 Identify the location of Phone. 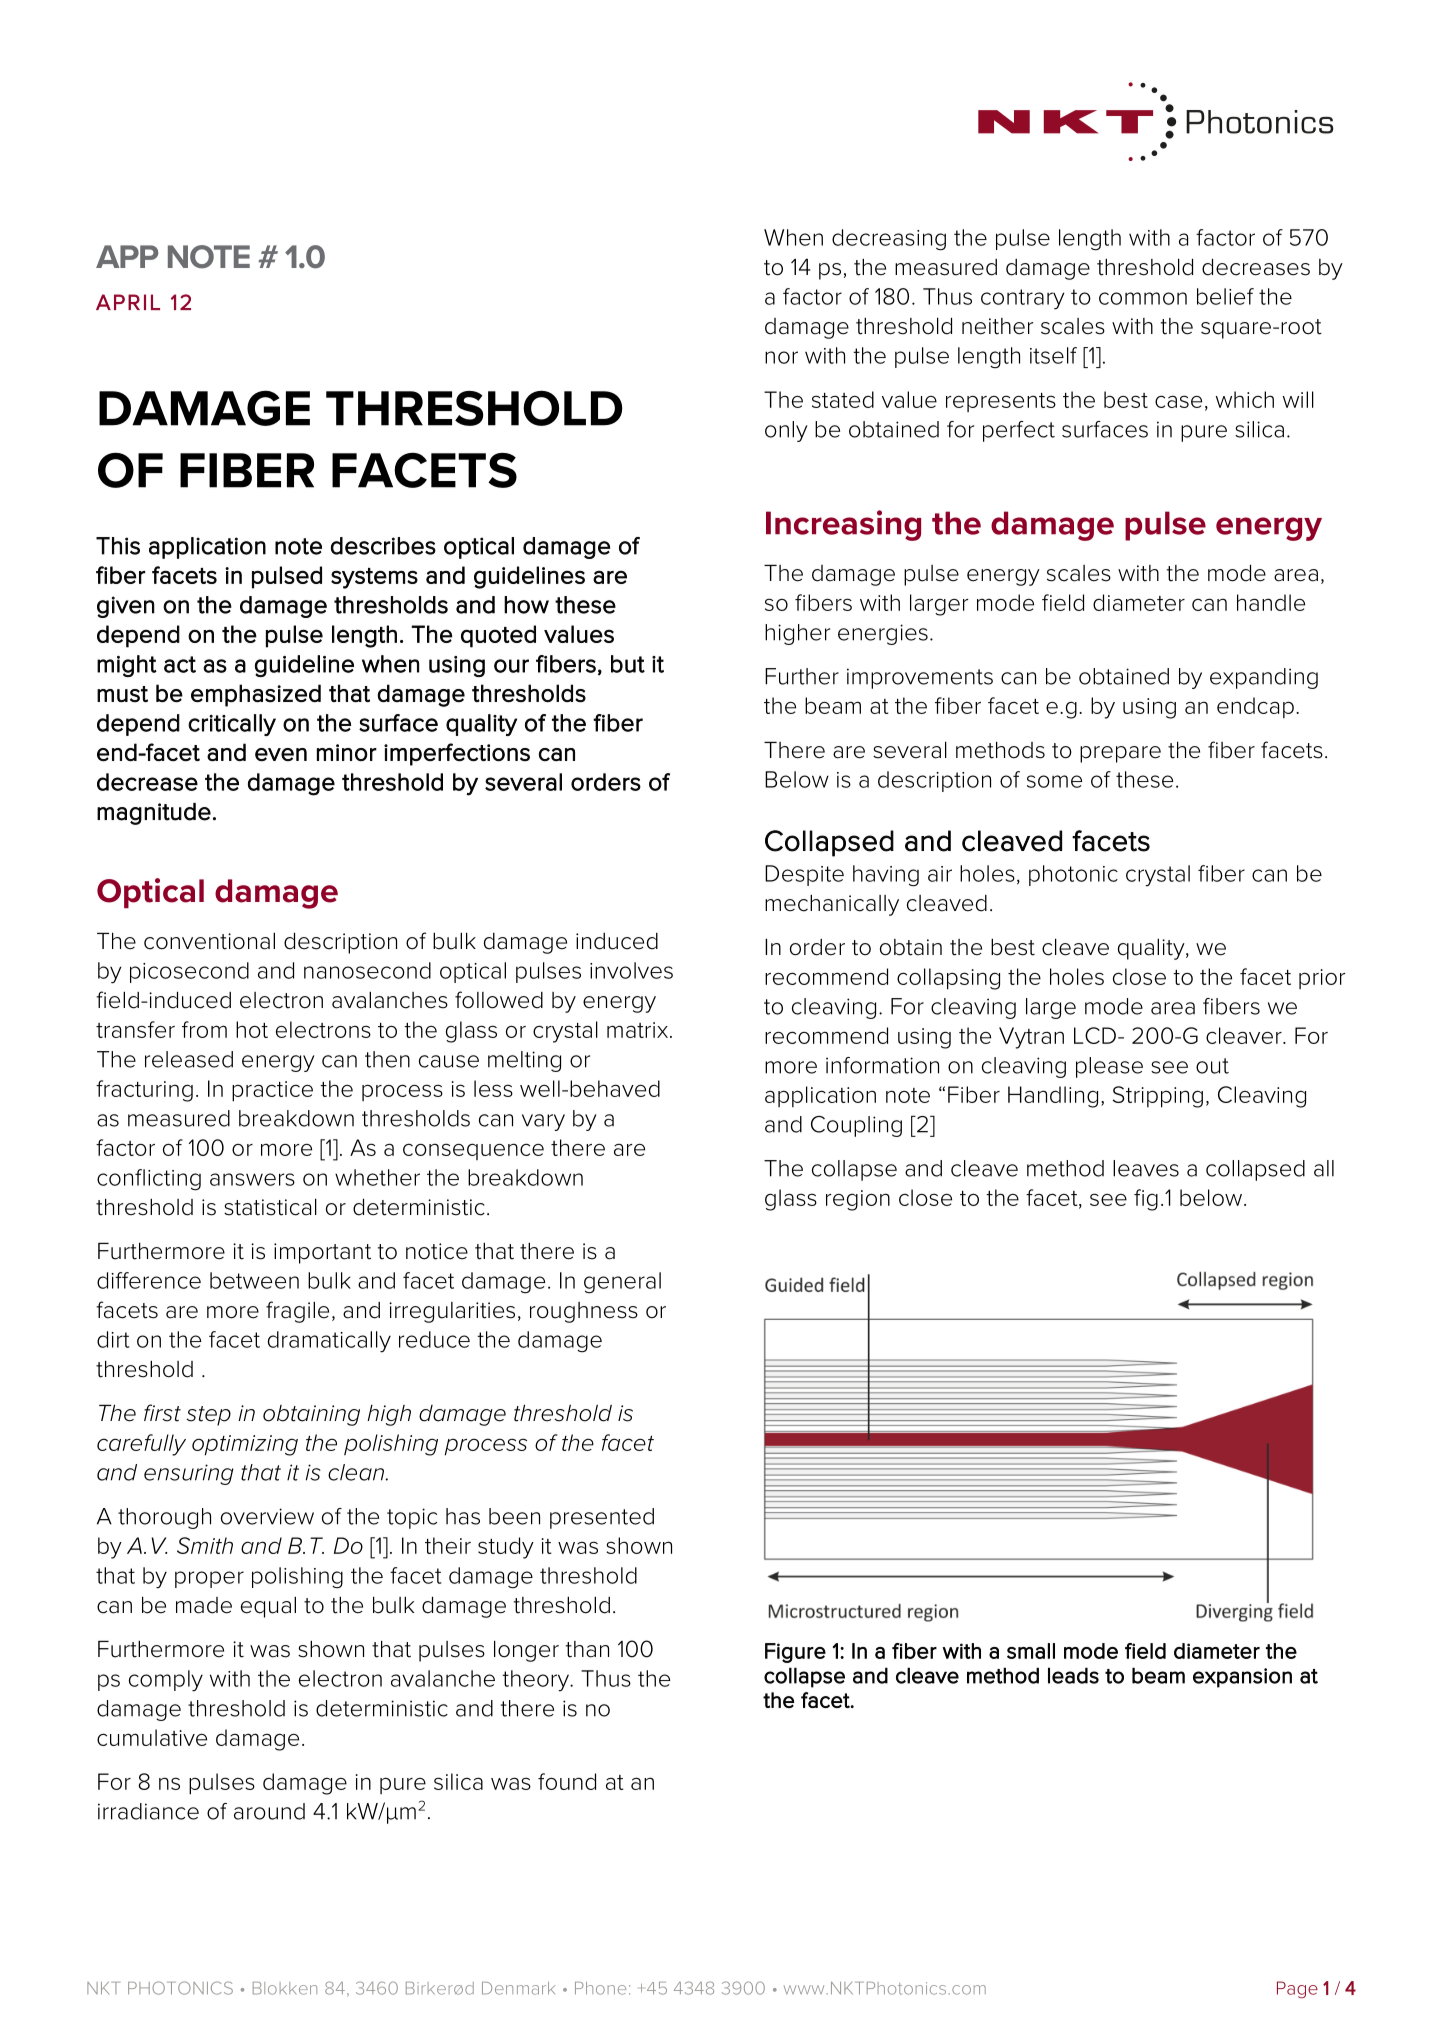
(600, 1988).
